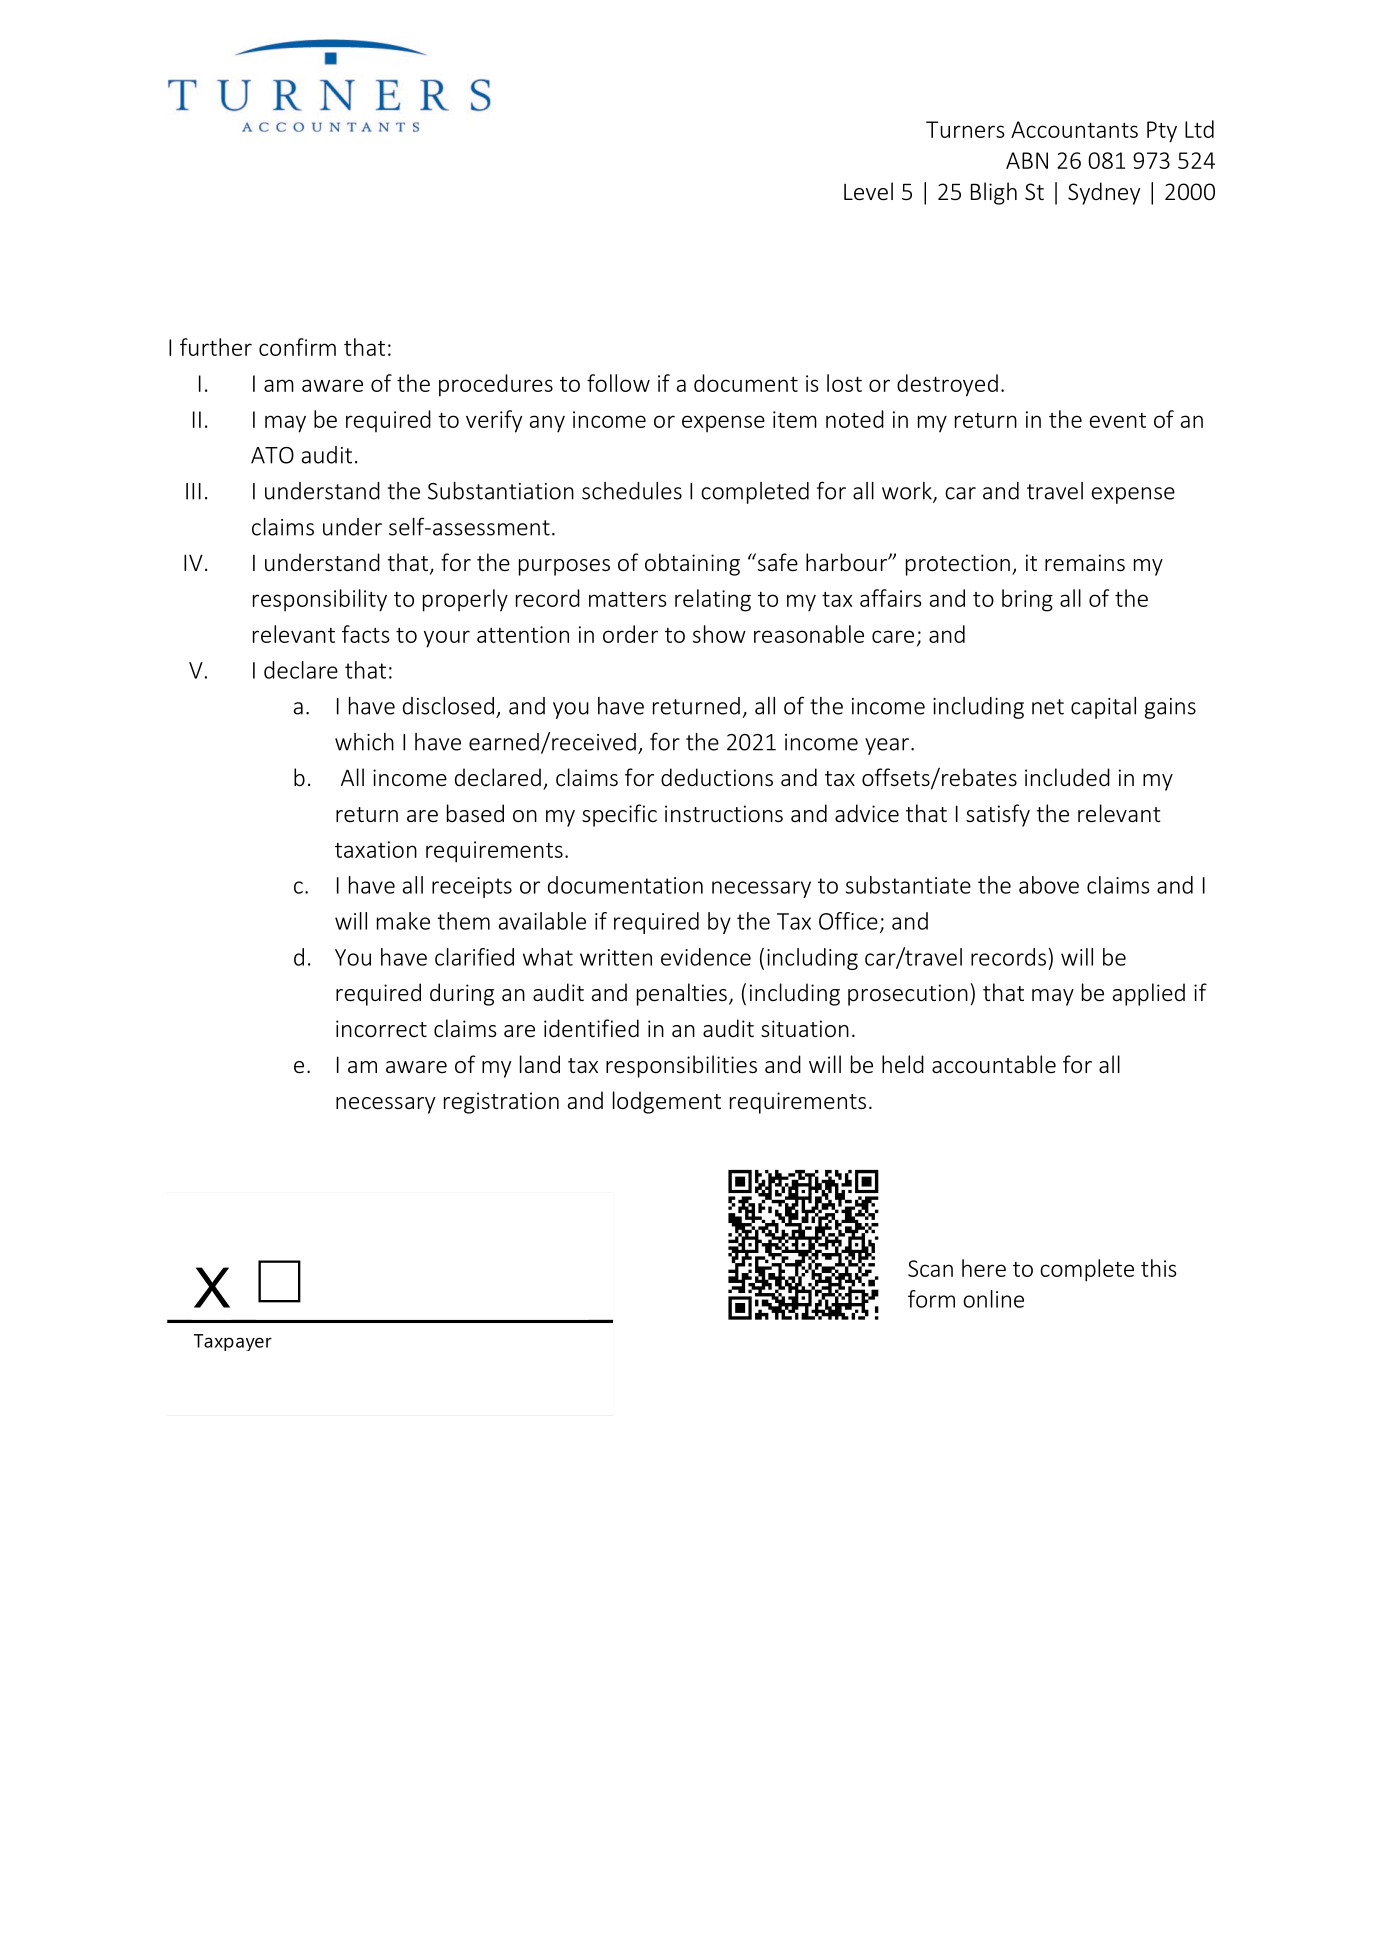  What do you see at coordinates (1103, 708) in the screenshot?
I see `capital` at bounding box center [1103, 708].
